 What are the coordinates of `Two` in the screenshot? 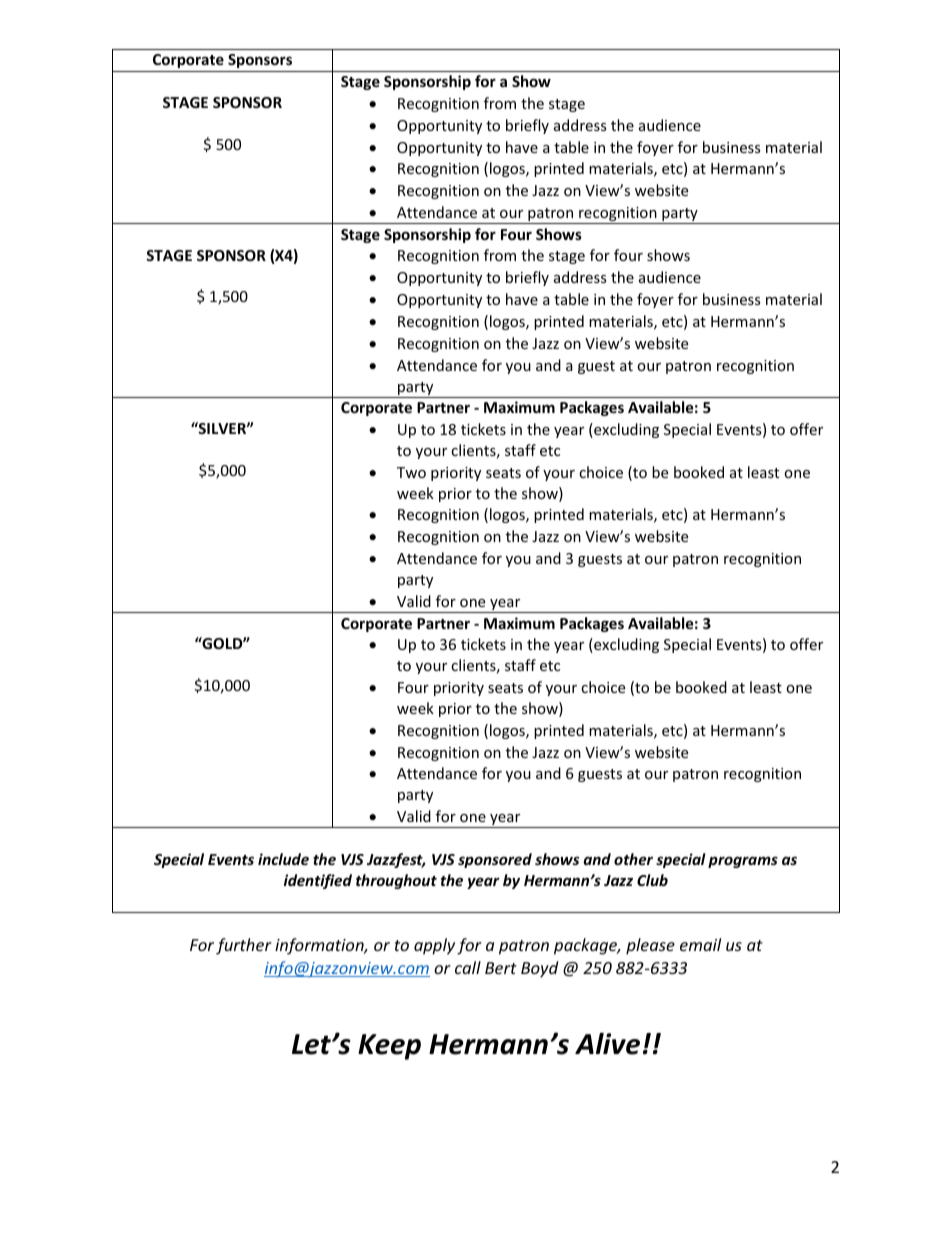 It's located at (411, 472).
